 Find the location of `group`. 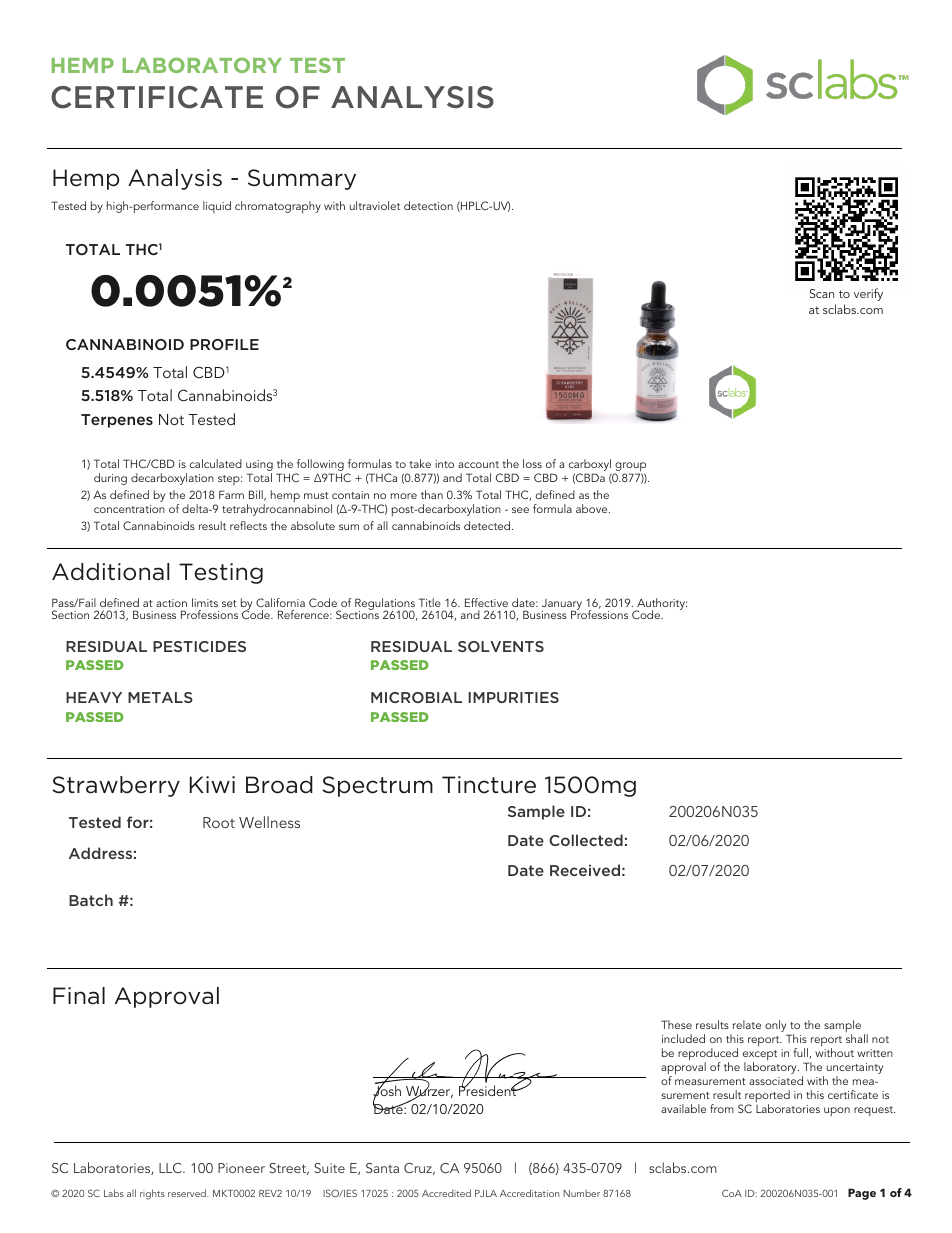

group is located at coordinates (630, 468).
